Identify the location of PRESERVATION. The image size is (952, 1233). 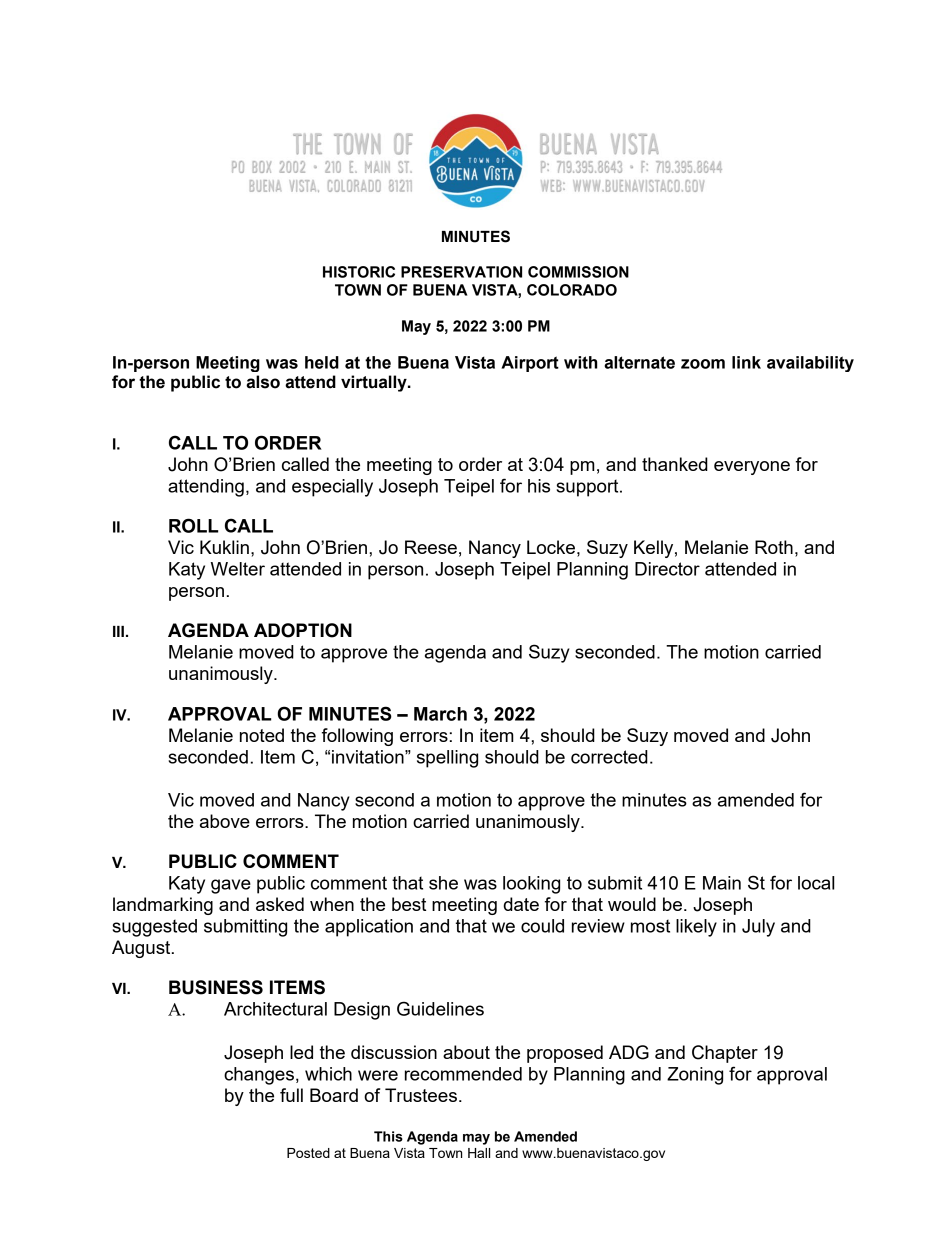
(461, 272).
